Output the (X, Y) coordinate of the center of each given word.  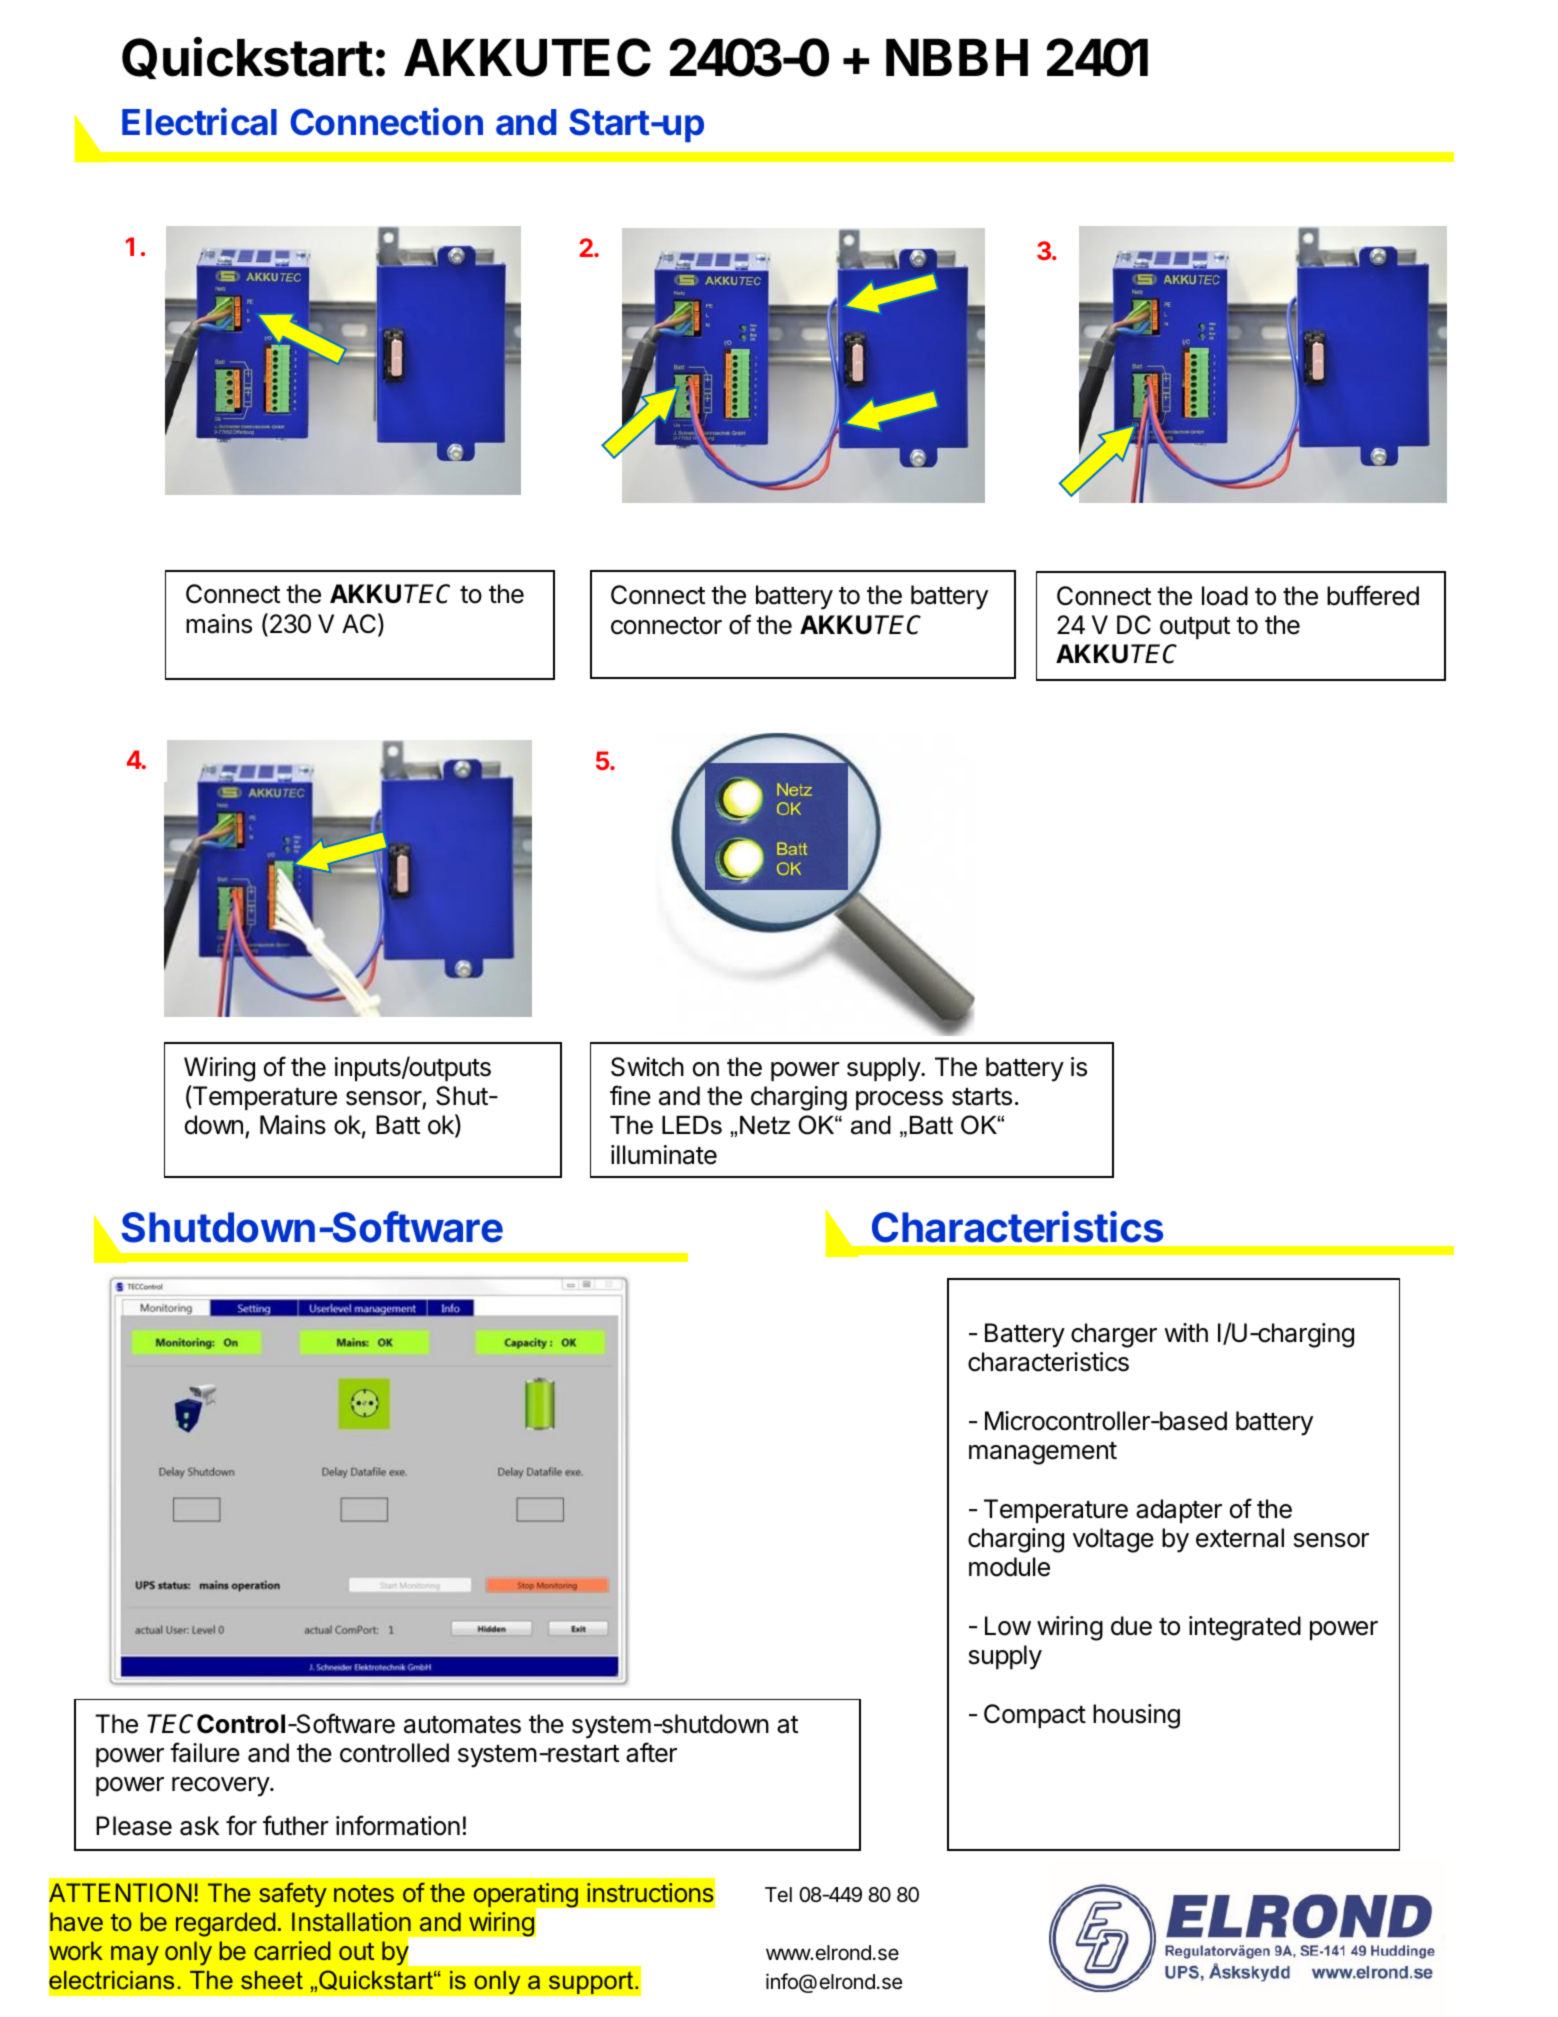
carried (292, 1950)
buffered (1373, 595)
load (1225, 596)
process (899, 1100)
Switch (647, 1067)
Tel (778, 1894)
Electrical (199, 121)
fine (630, 1095)
